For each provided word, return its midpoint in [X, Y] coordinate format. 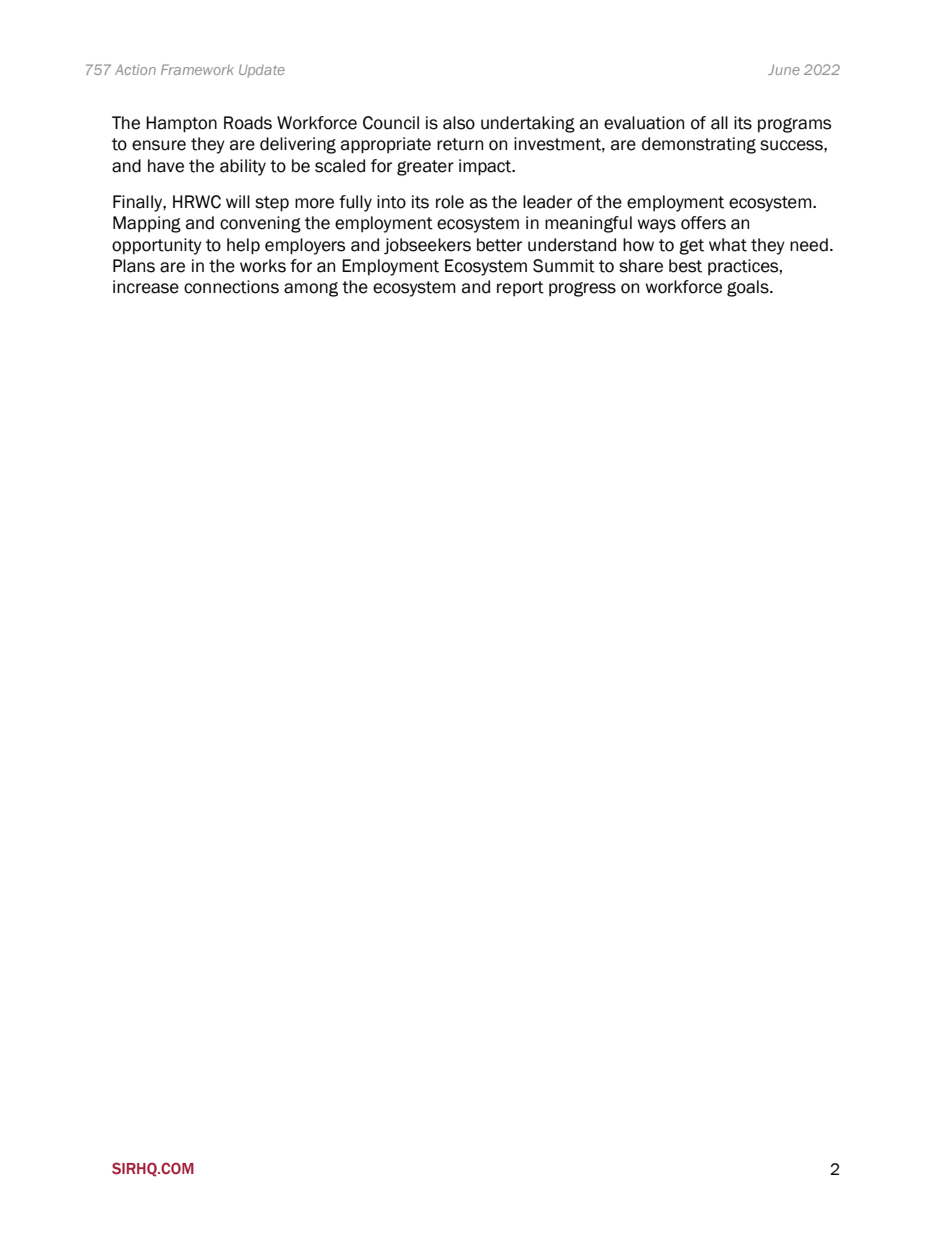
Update [262, 71]
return [460, 144]
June [784, 69]
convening [260, 224]
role [450, 202]
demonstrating [699, 145]
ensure [159, 145]
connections [231, 287]
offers [703, 223]
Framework [197, 69]
